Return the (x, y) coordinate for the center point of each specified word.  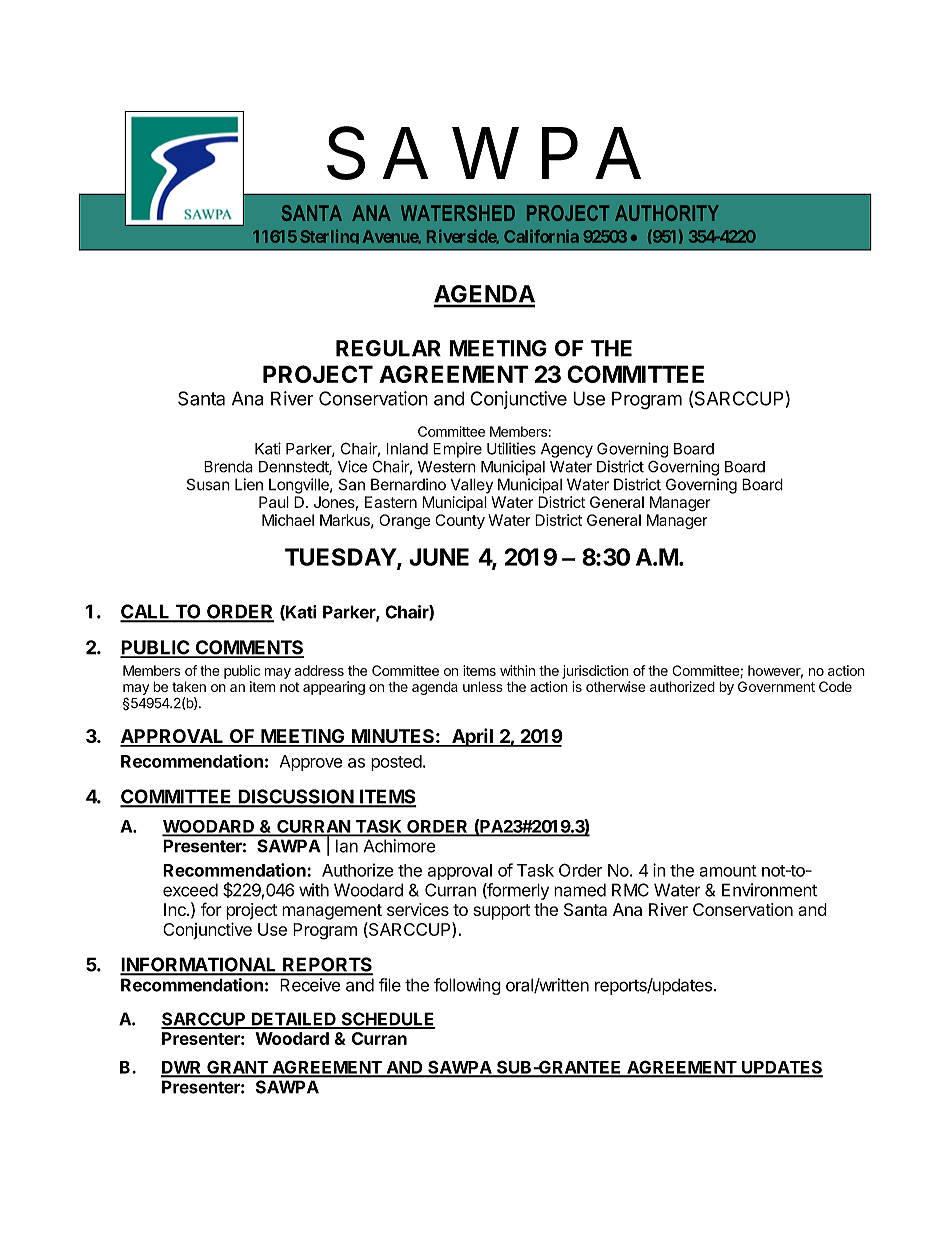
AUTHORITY (667, 213)
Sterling (329, 237)
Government (776, 686)
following (467, 986)
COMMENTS (248, 648)
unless (483, 686)
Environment (769, 890)
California (541, 236)
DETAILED (294, 1020)
